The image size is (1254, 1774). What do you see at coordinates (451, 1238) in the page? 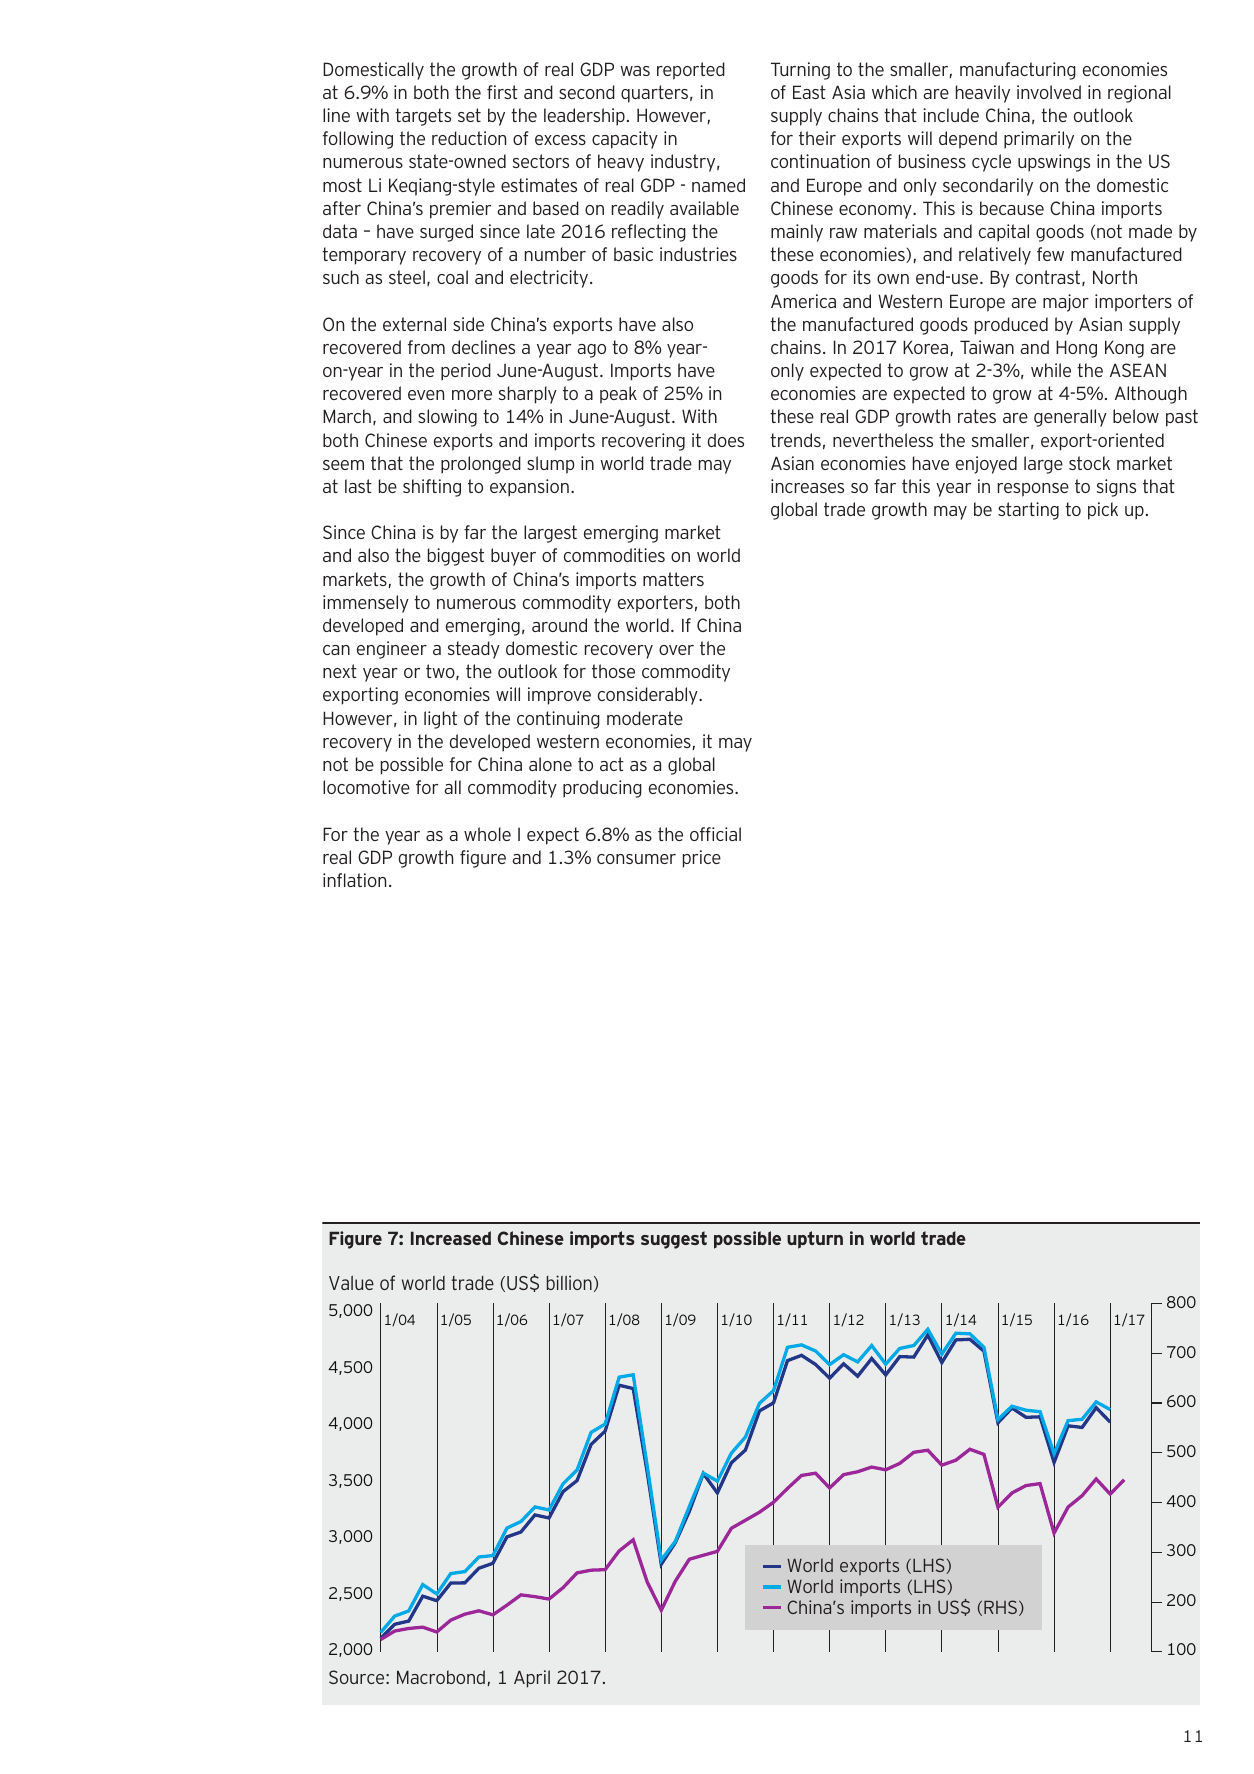
I see `Increased` at bounding box center [451, 1238].
